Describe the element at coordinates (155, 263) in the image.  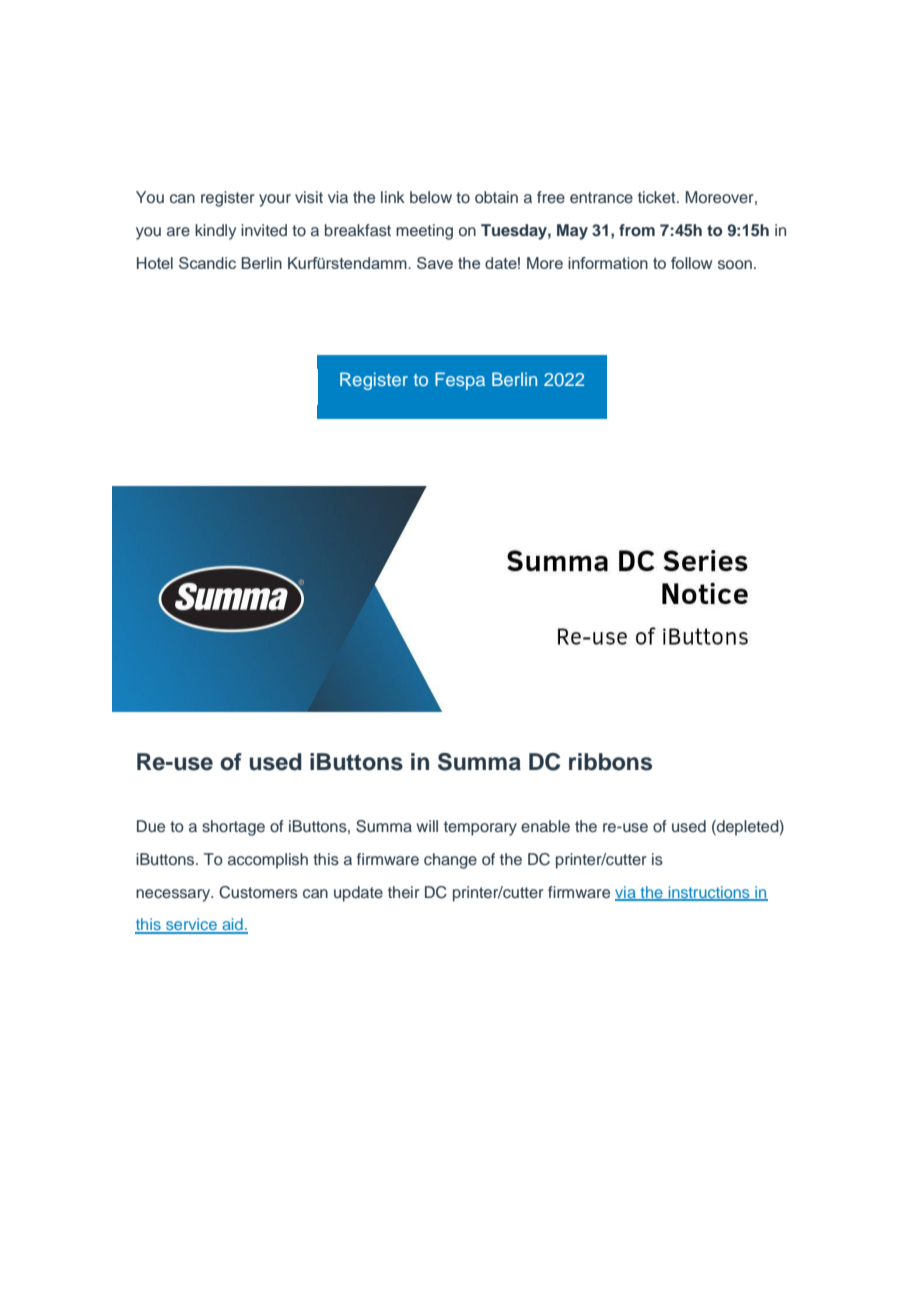
I see `Hotel` at that location.
